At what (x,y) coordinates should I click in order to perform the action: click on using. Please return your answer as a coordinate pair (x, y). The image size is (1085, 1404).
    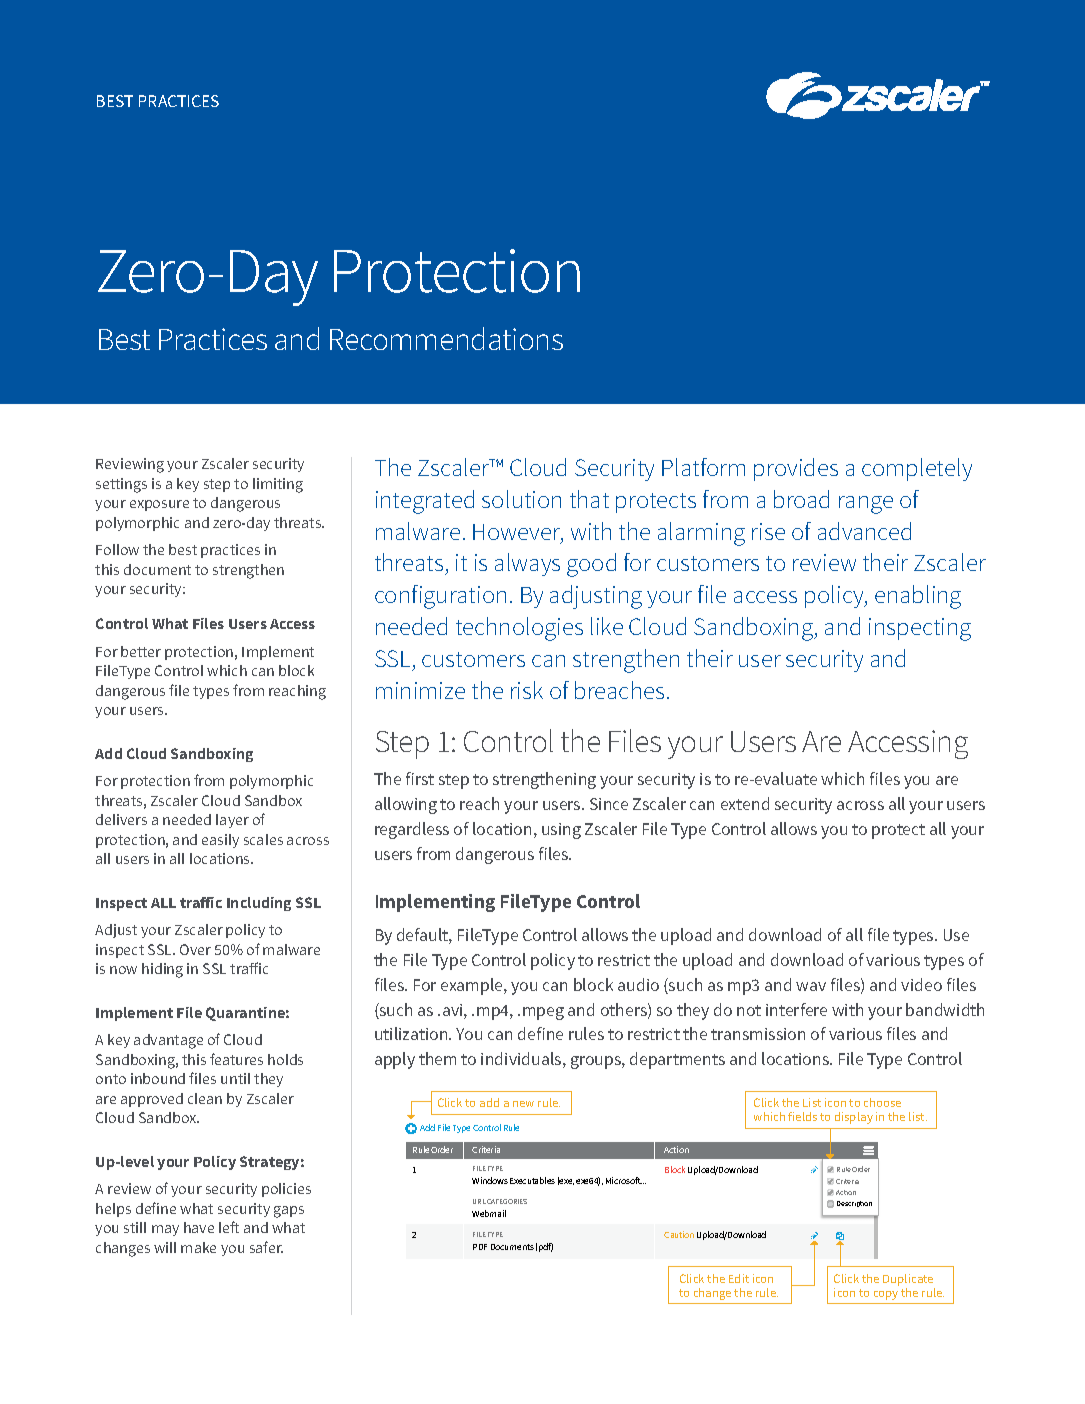
    Looking at the image, I should click on (561, 831).
